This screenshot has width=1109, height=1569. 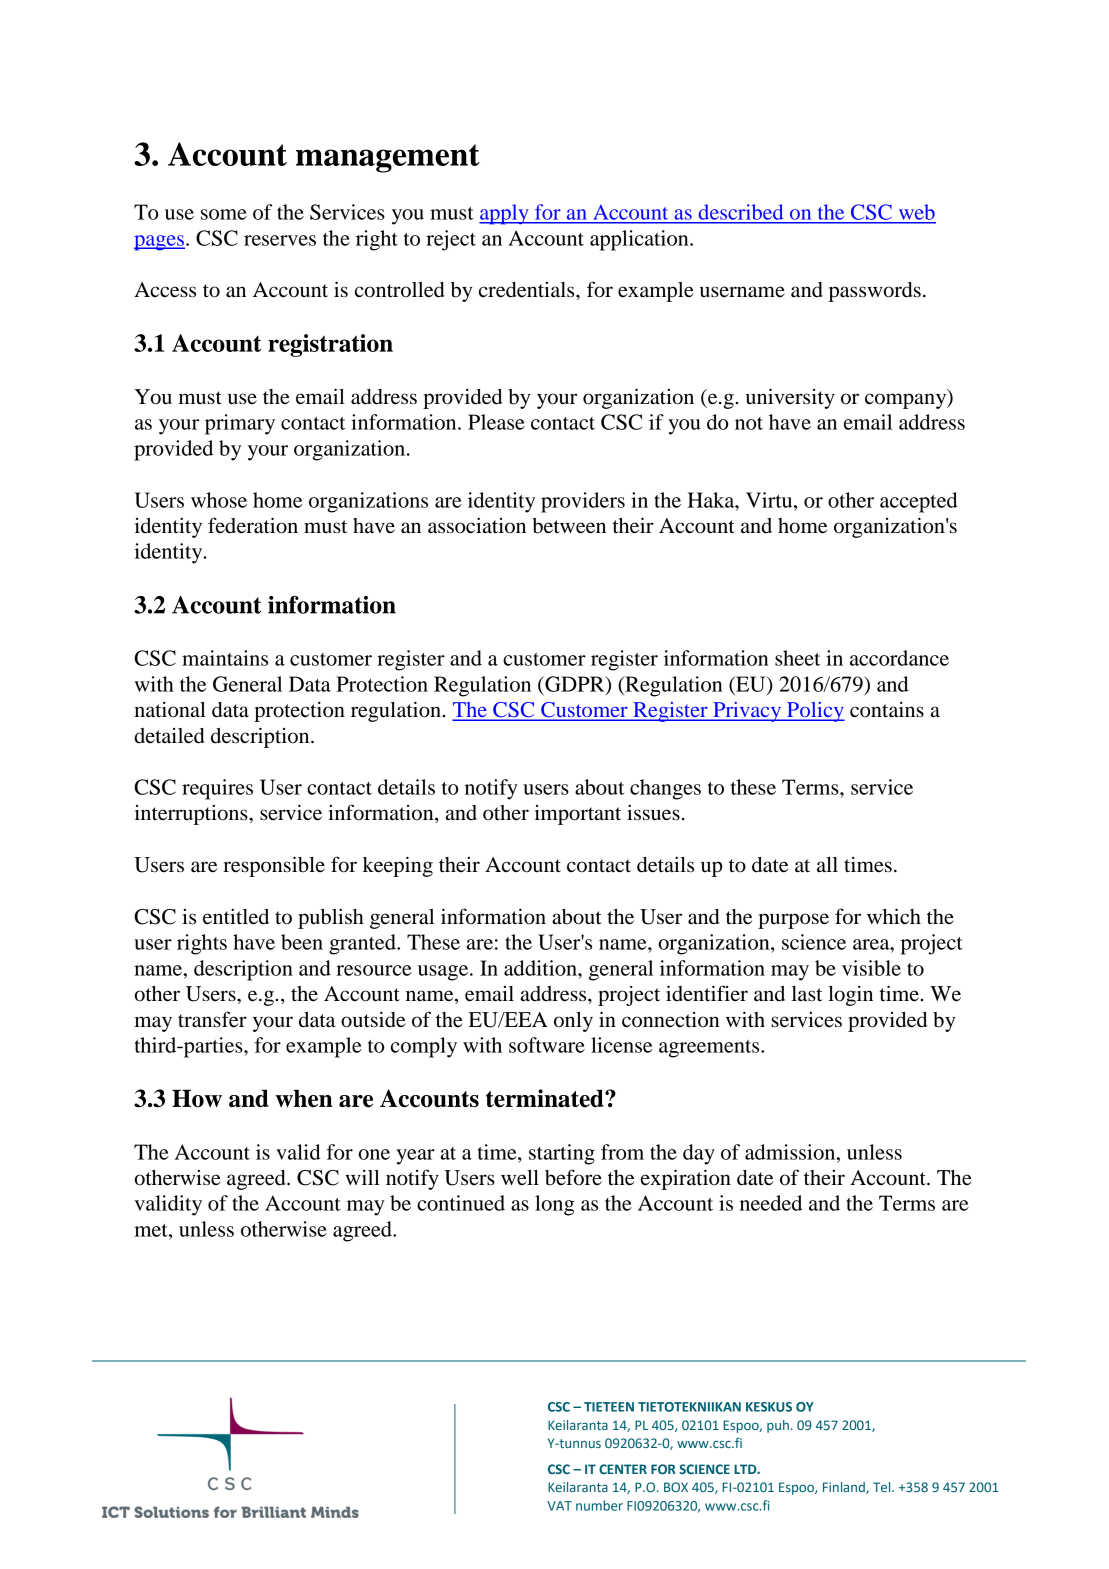 I want to click on described, so click(x=741, y=212).
